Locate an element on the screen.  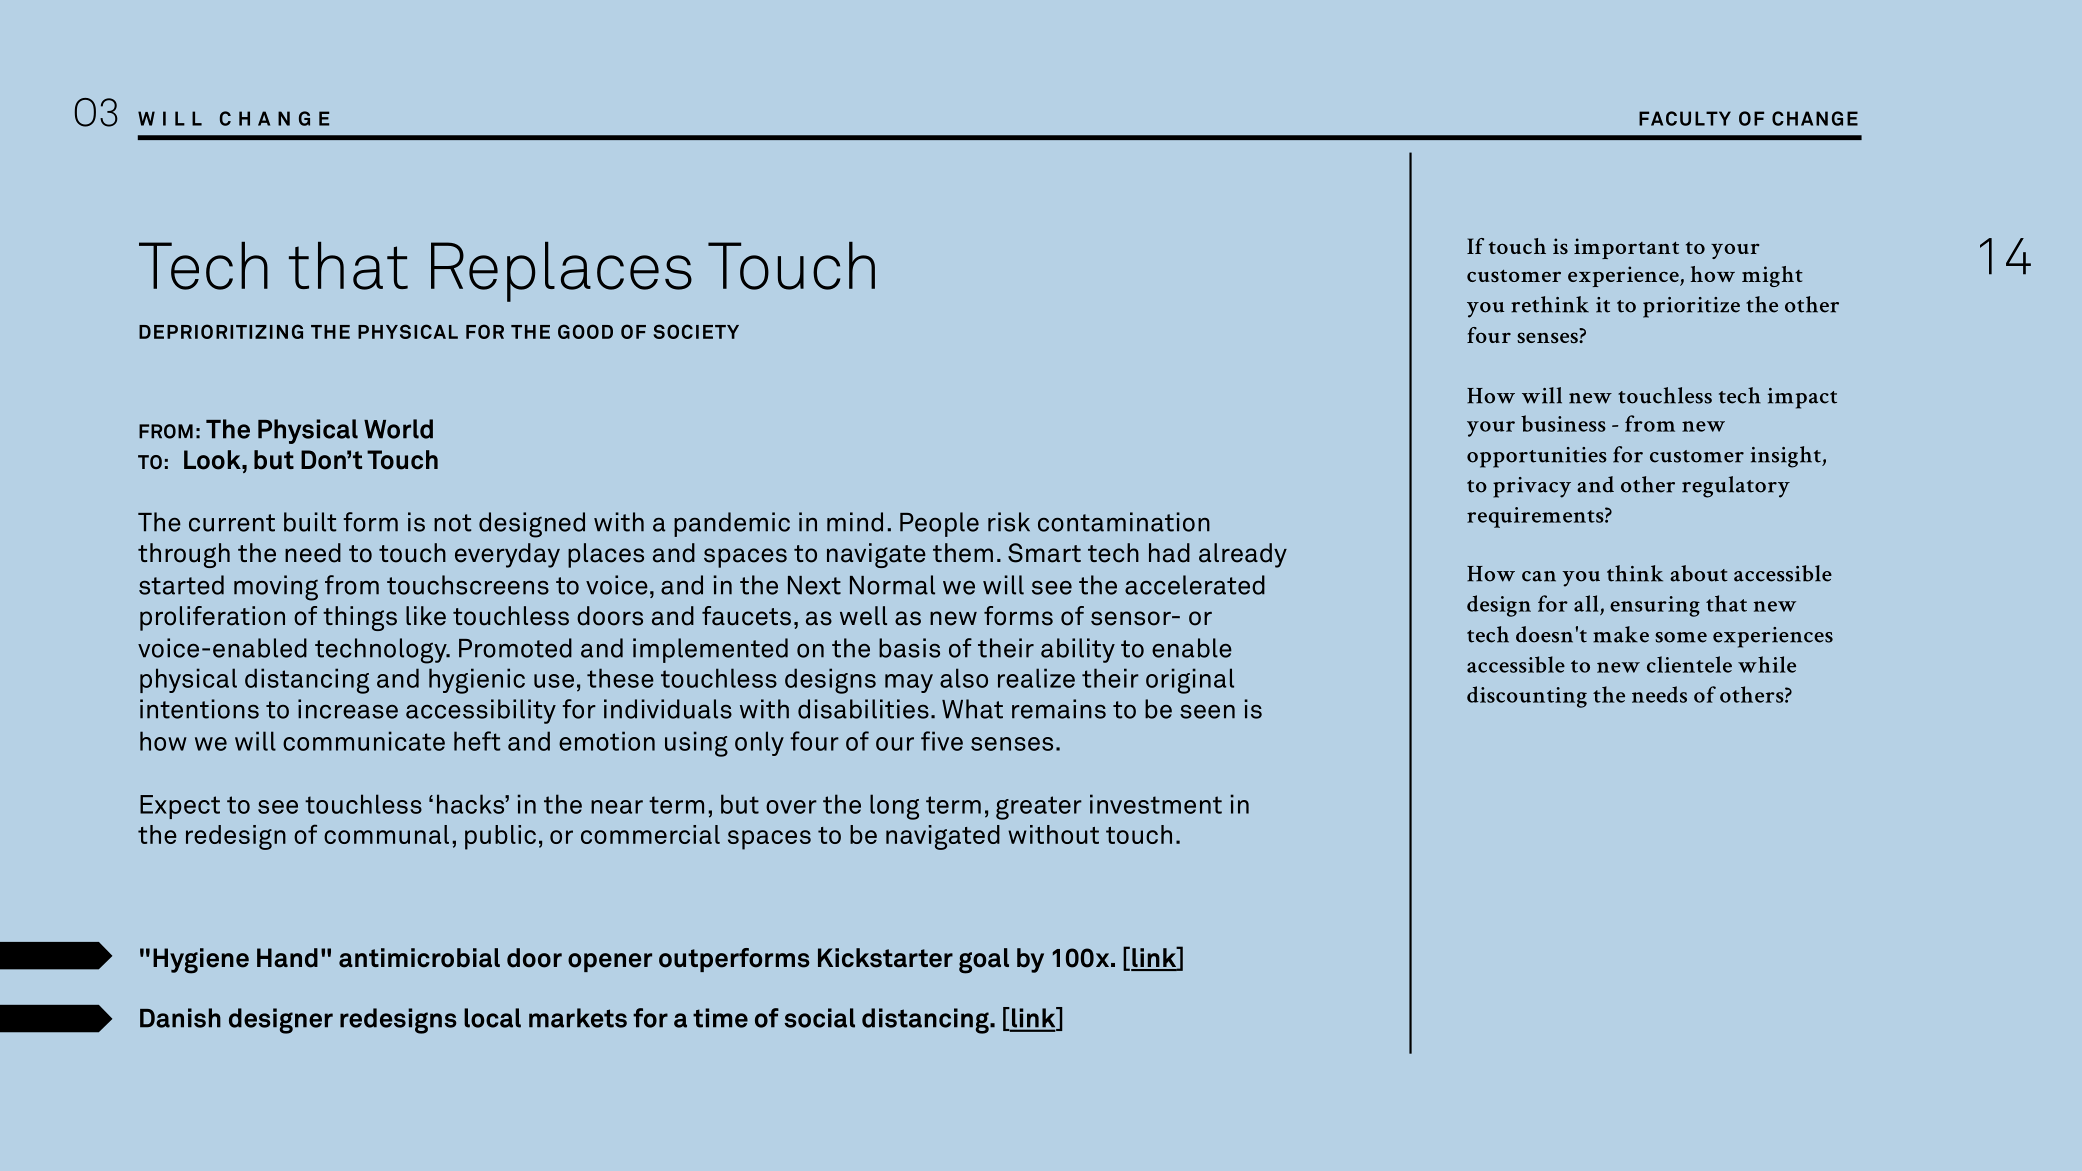
make is located at coordinates (1621, 634).
